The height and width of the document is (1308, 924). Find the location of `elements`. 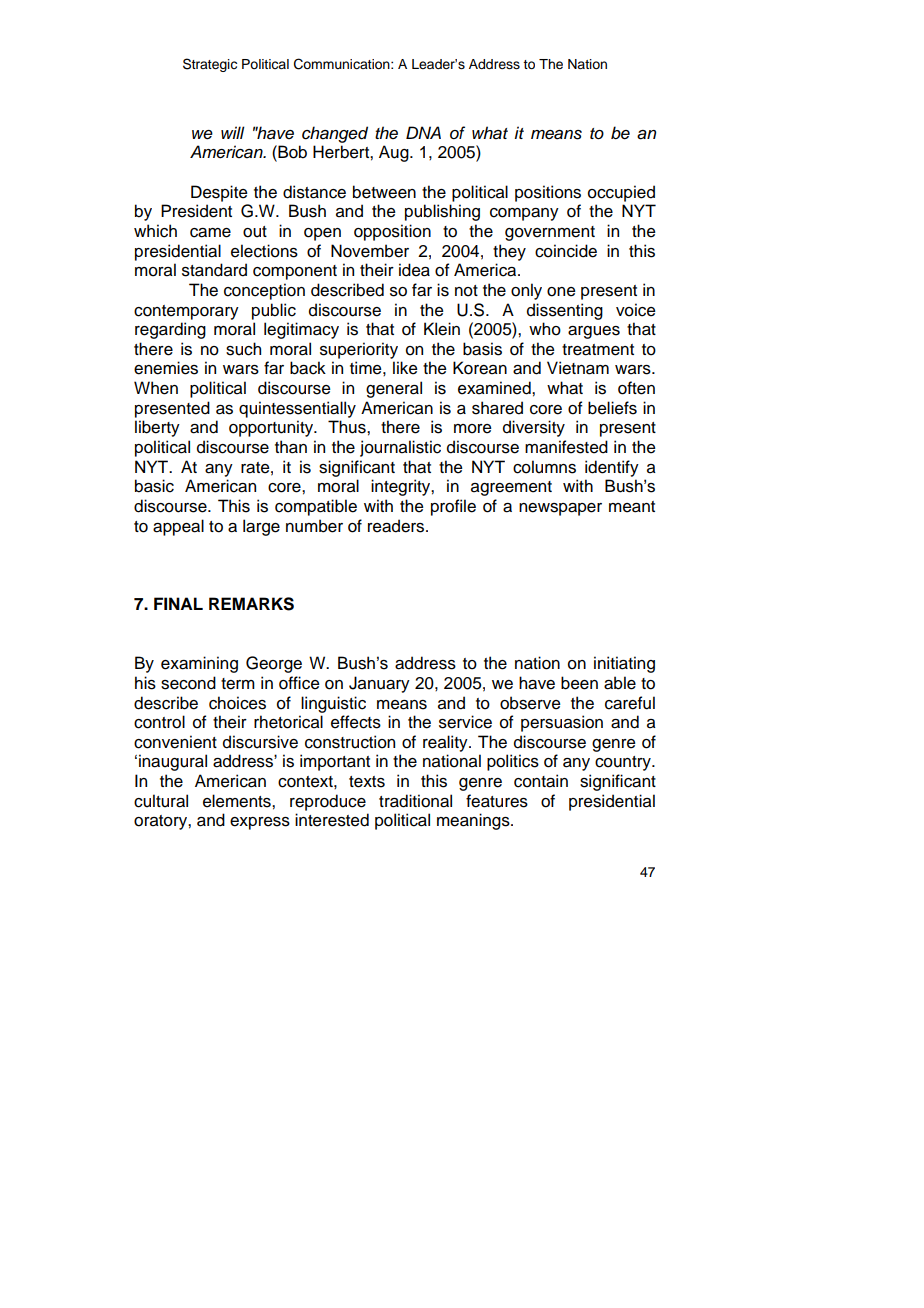

elements is located at coordinates (238, 801).
